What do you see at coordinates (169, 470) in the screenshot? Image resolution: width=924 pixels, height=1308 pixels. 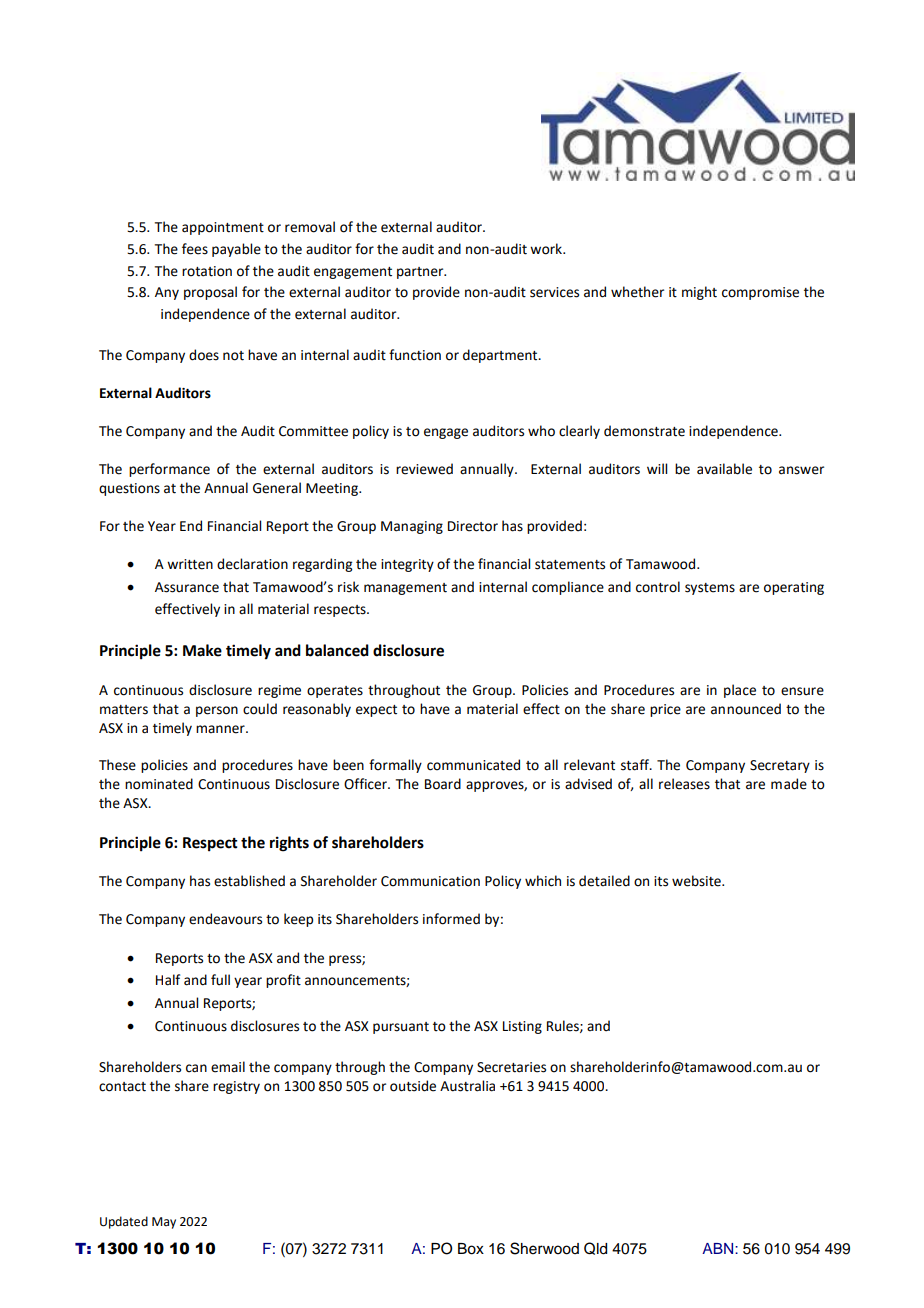 I see `performance` at bounding box center [169, 470].
